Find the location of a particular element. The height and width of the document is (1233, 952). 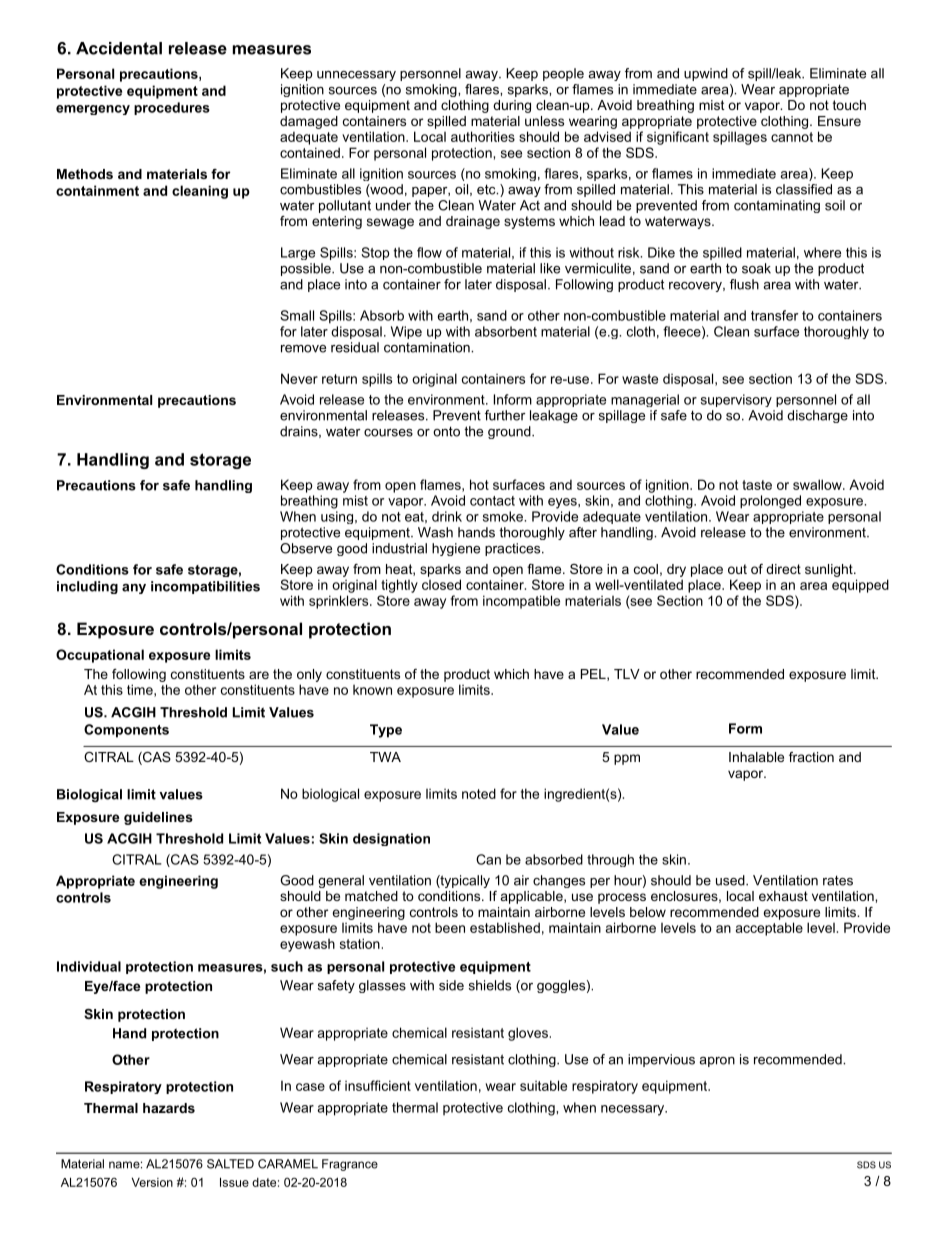

discharge is located at coordinates (817, 416).
